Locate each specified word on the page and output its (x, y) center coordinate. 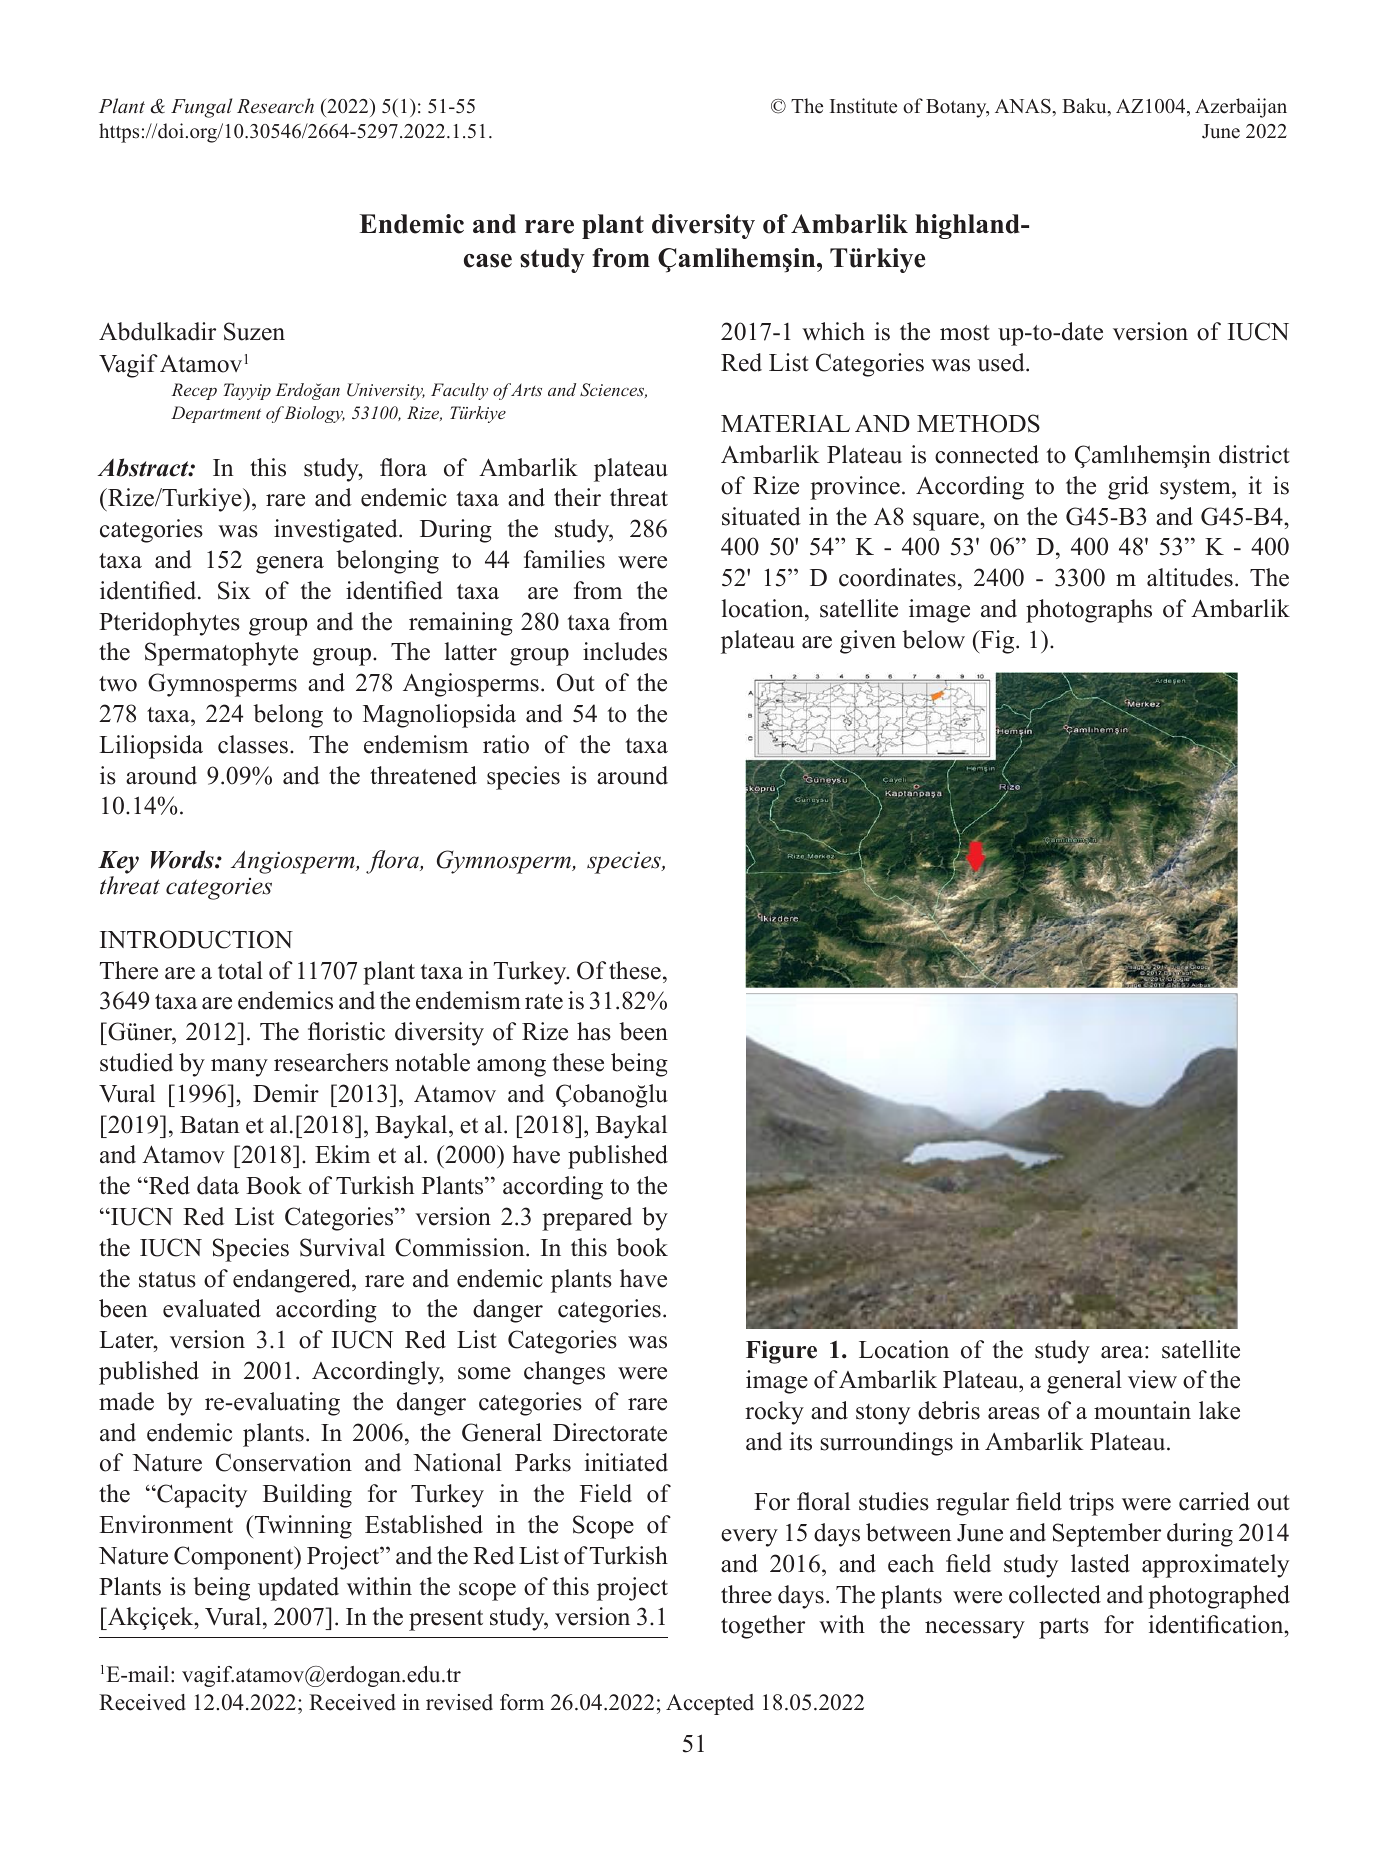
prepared (587, 1219)
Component (235, 1558)
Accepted (710, 1704)
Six (234, 590)
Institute (863, 106)
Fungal (202, 108)
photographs (1089, 611)
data (218, 1185)
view (1152, 1379)
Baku (1085, 107)
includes (625, 651)
